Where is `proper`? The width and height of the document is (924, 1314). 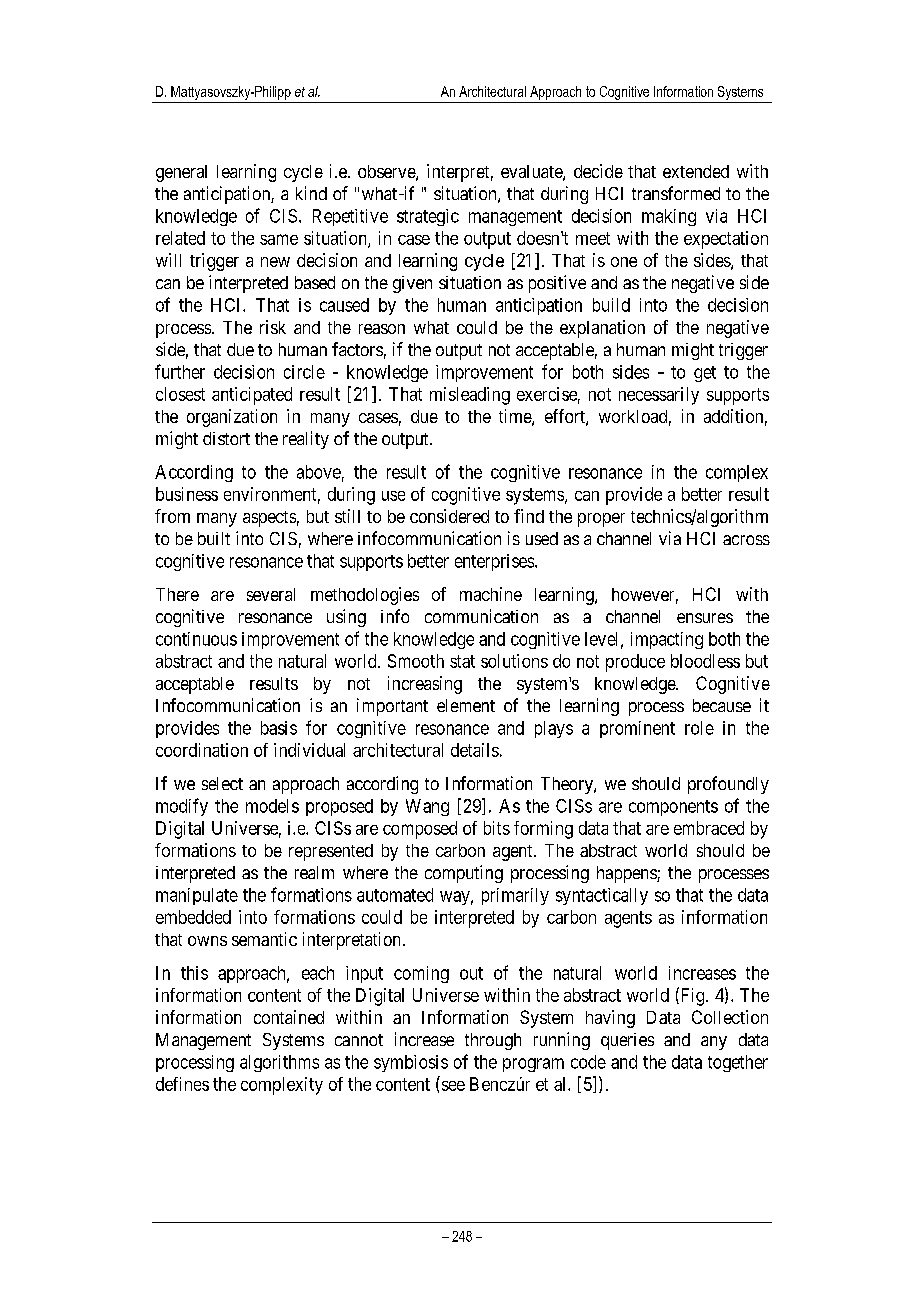 proper is located at coordinates (601, 520).
